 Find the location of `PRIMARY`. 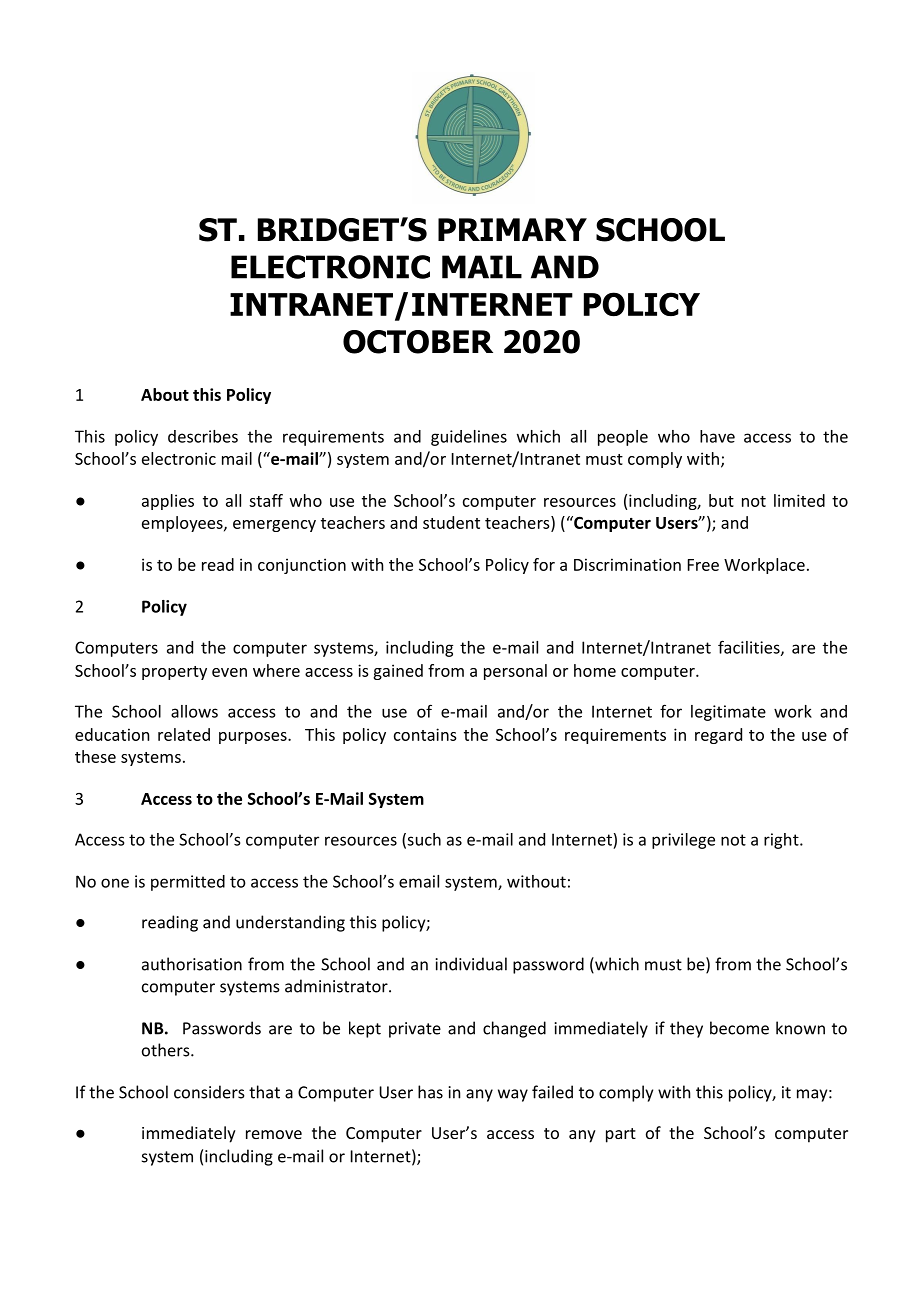

PRIMARY is located at coordinates (512, 229).
